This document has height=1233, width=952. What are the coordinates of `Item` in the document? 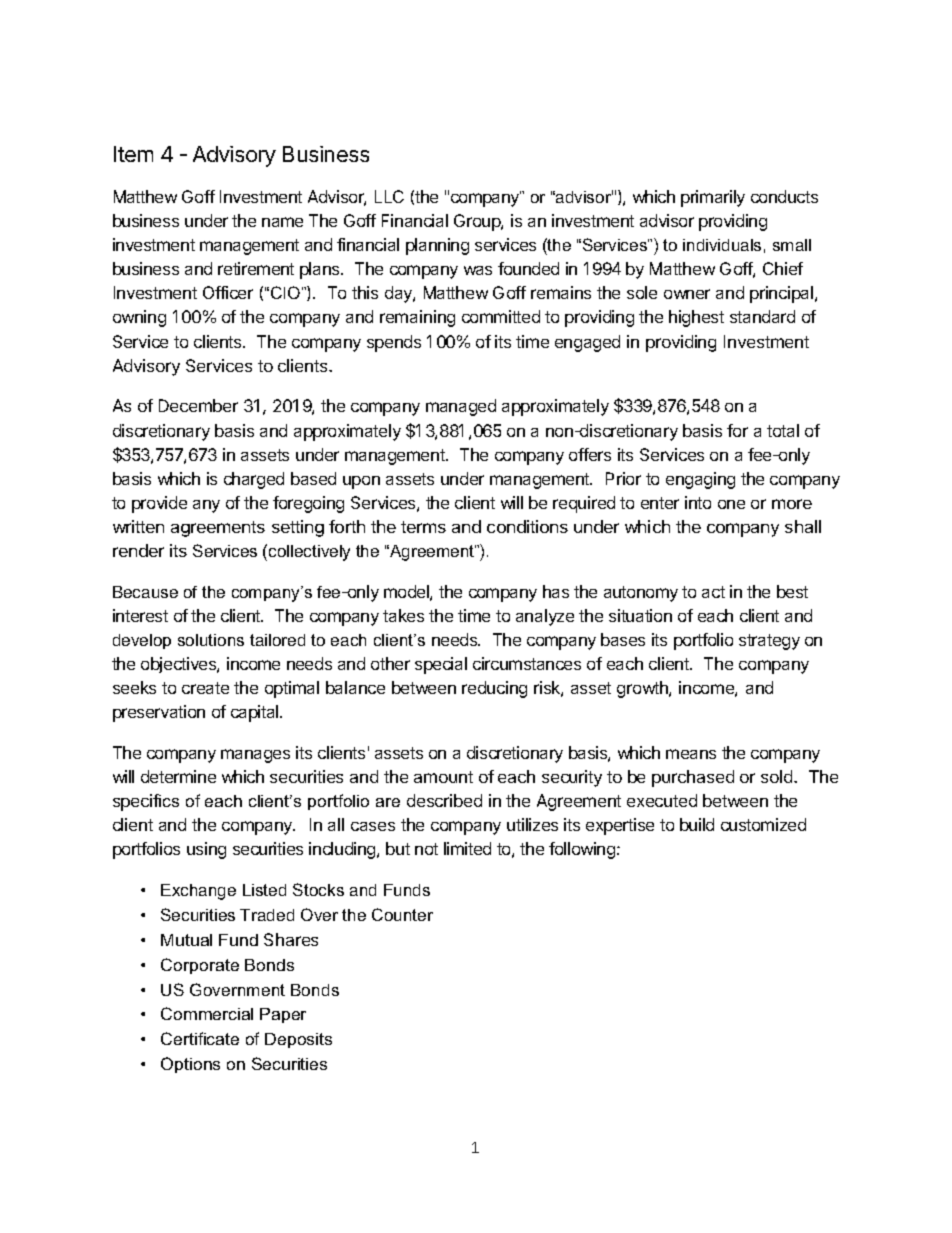 It's located at (133, 154).
